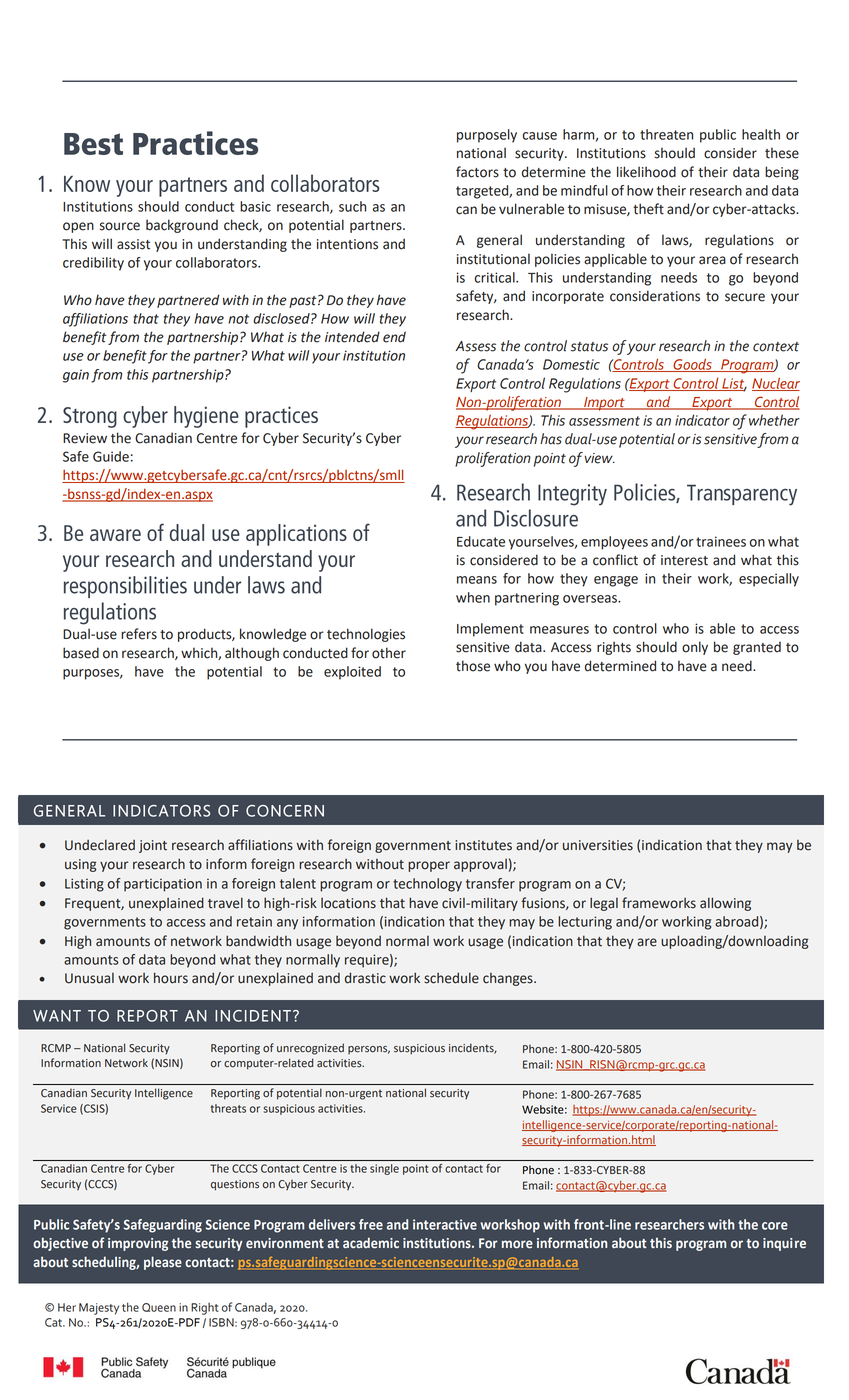 This screenshot has height=1400, width=849. What do you see at coordinates (111, 456) in the screenshot?
I see `Guide` at bounding box center [111, 456].
